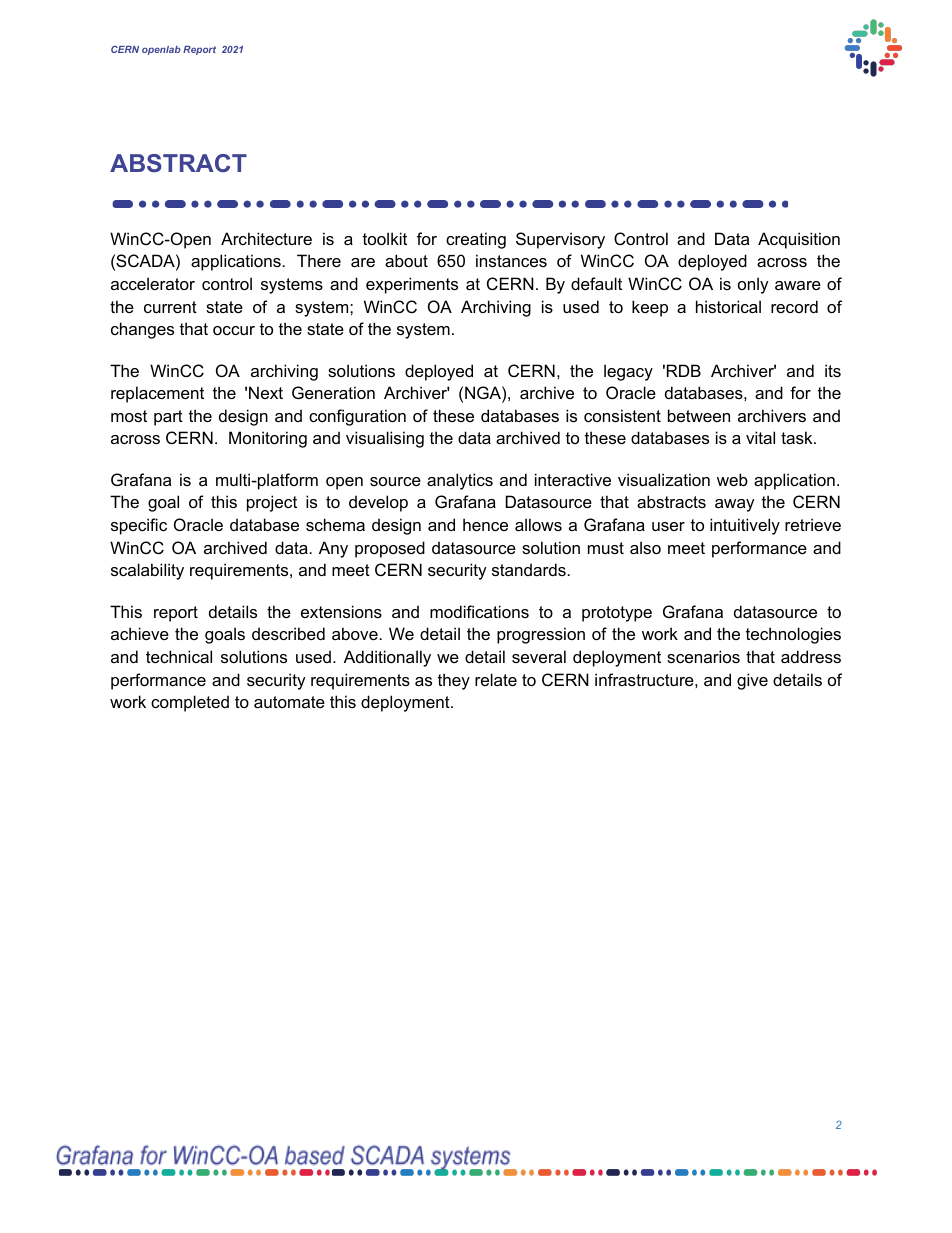  I want to click on Monitoring, so click(268, 439).
